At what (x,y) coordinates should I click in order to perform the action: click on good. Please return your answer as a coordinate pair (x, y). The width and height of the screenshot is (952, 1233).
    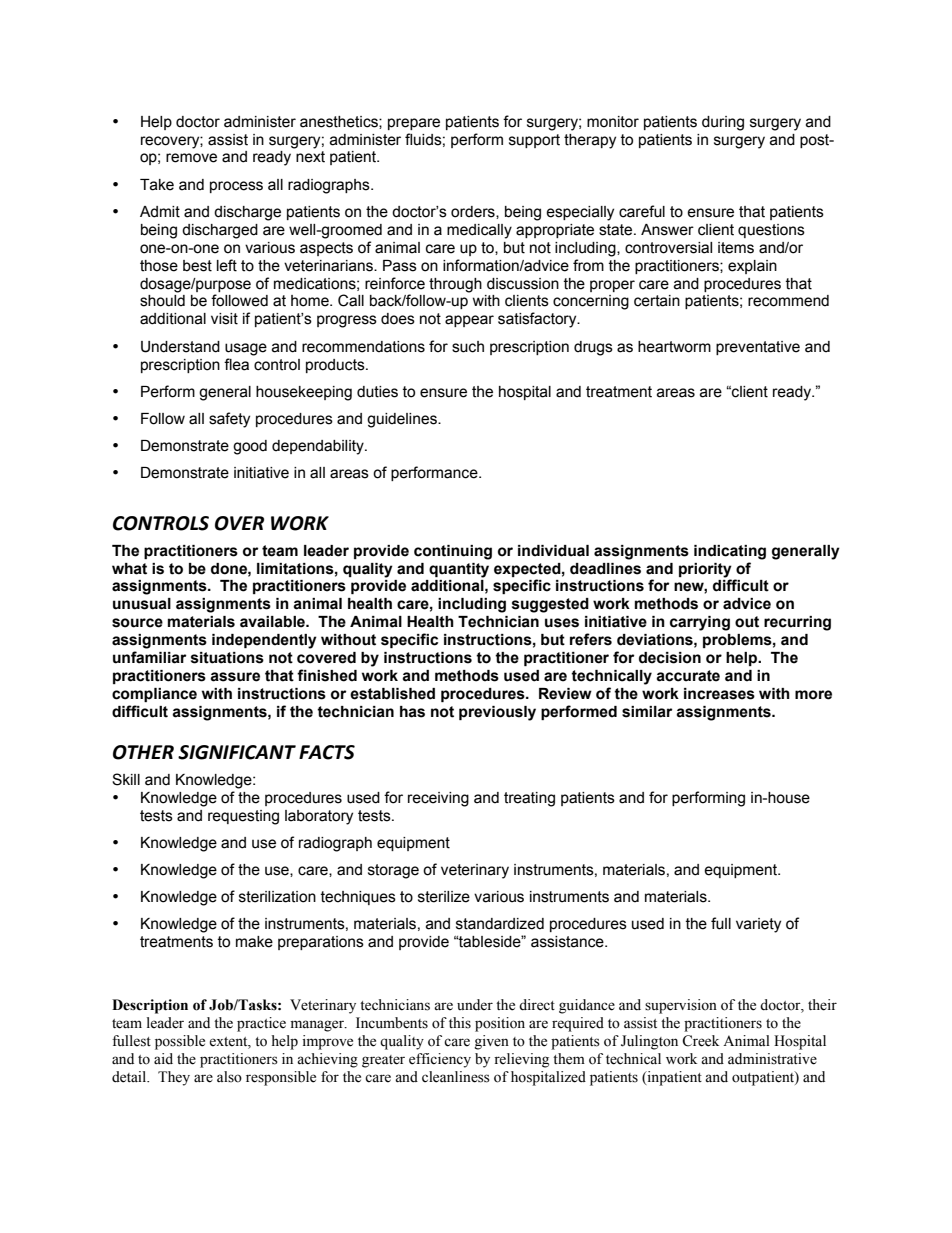
    Looking at the image, I should click on (250, 447).
